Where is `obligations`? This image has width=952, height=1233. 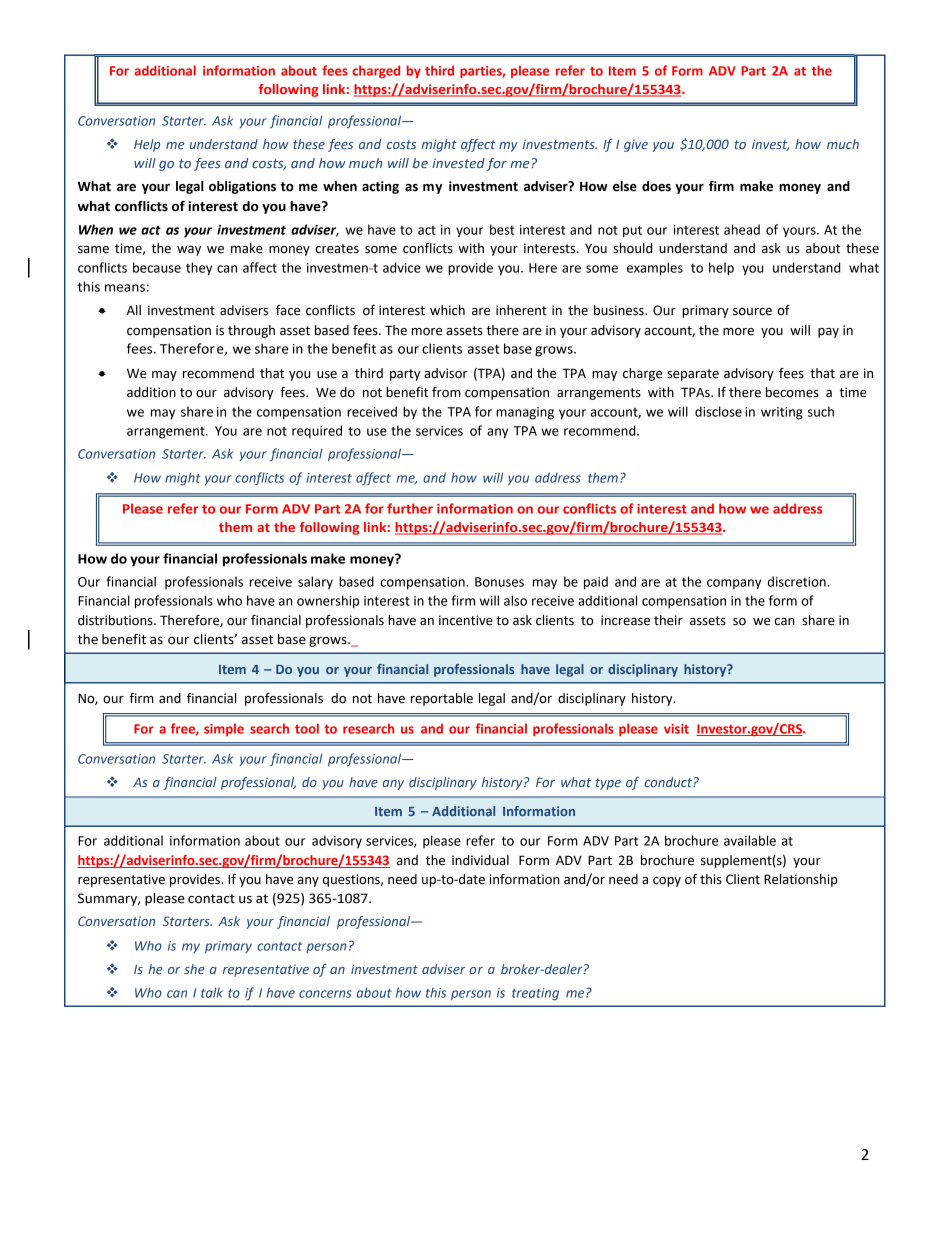 obligations is located at coordinates (242, 187).
